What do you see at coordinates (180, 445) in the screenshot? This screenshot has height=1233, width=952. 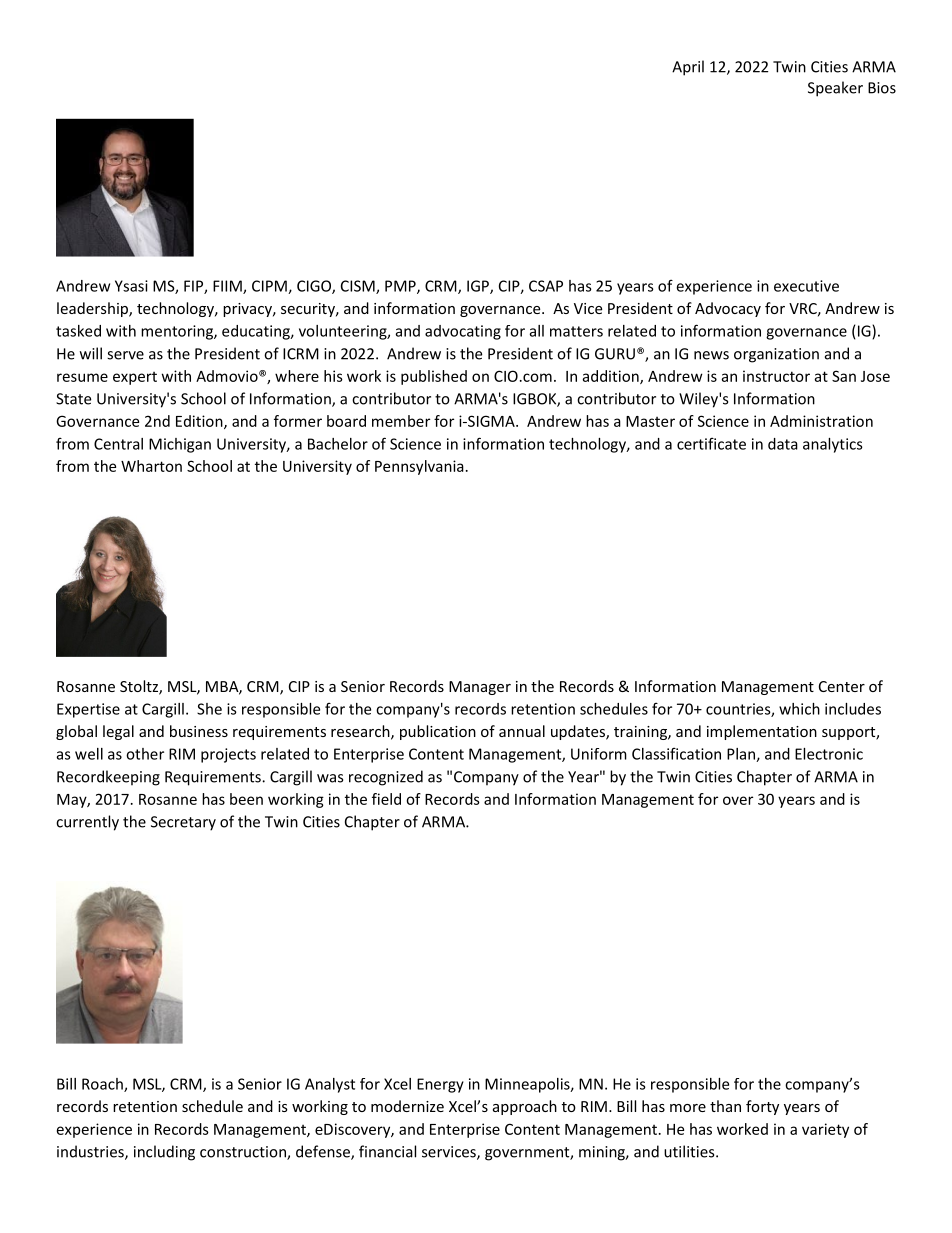 I see `Michigan` at bounding box center [180, 445].
